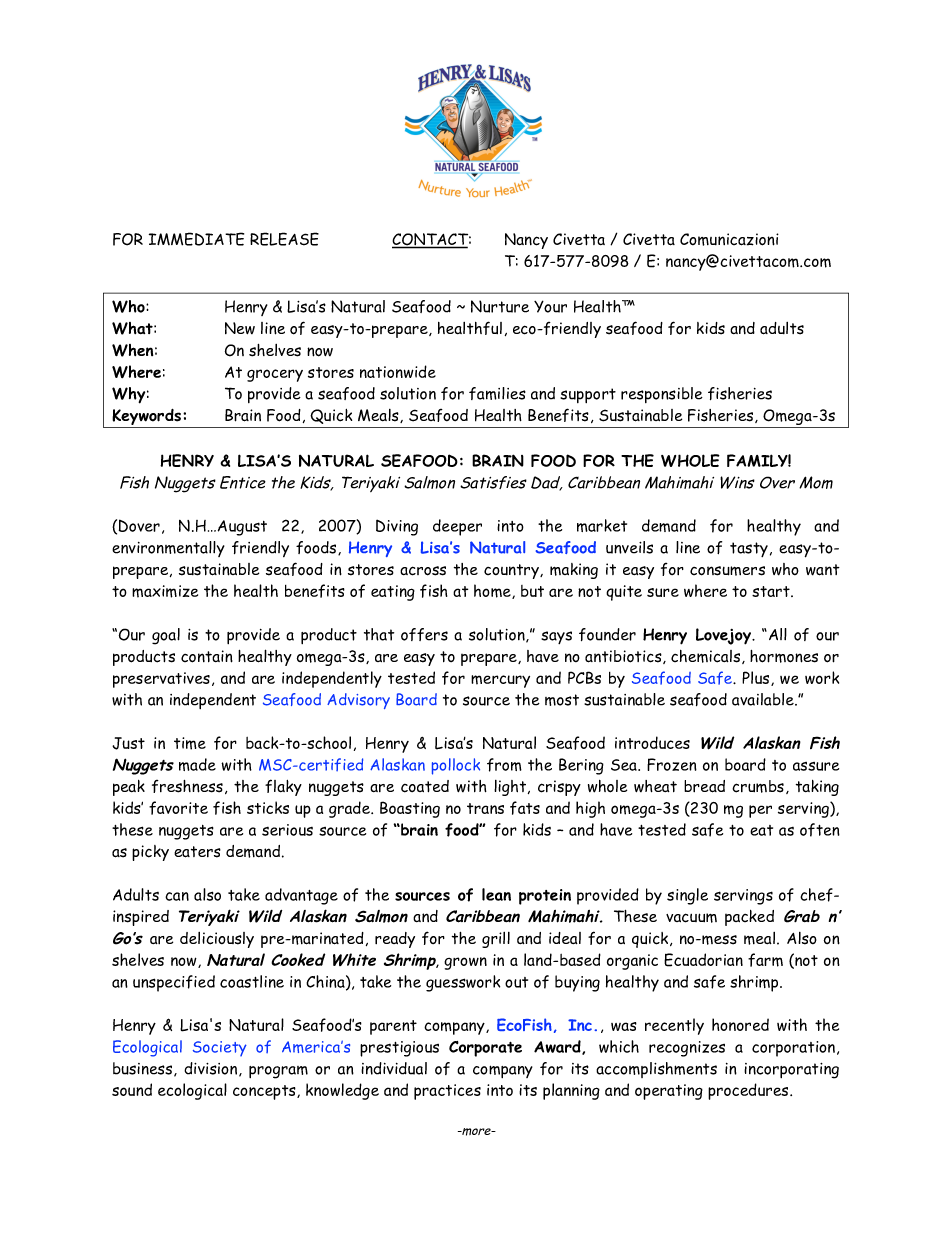  I want to click on crumbs, so click(758, 786).
